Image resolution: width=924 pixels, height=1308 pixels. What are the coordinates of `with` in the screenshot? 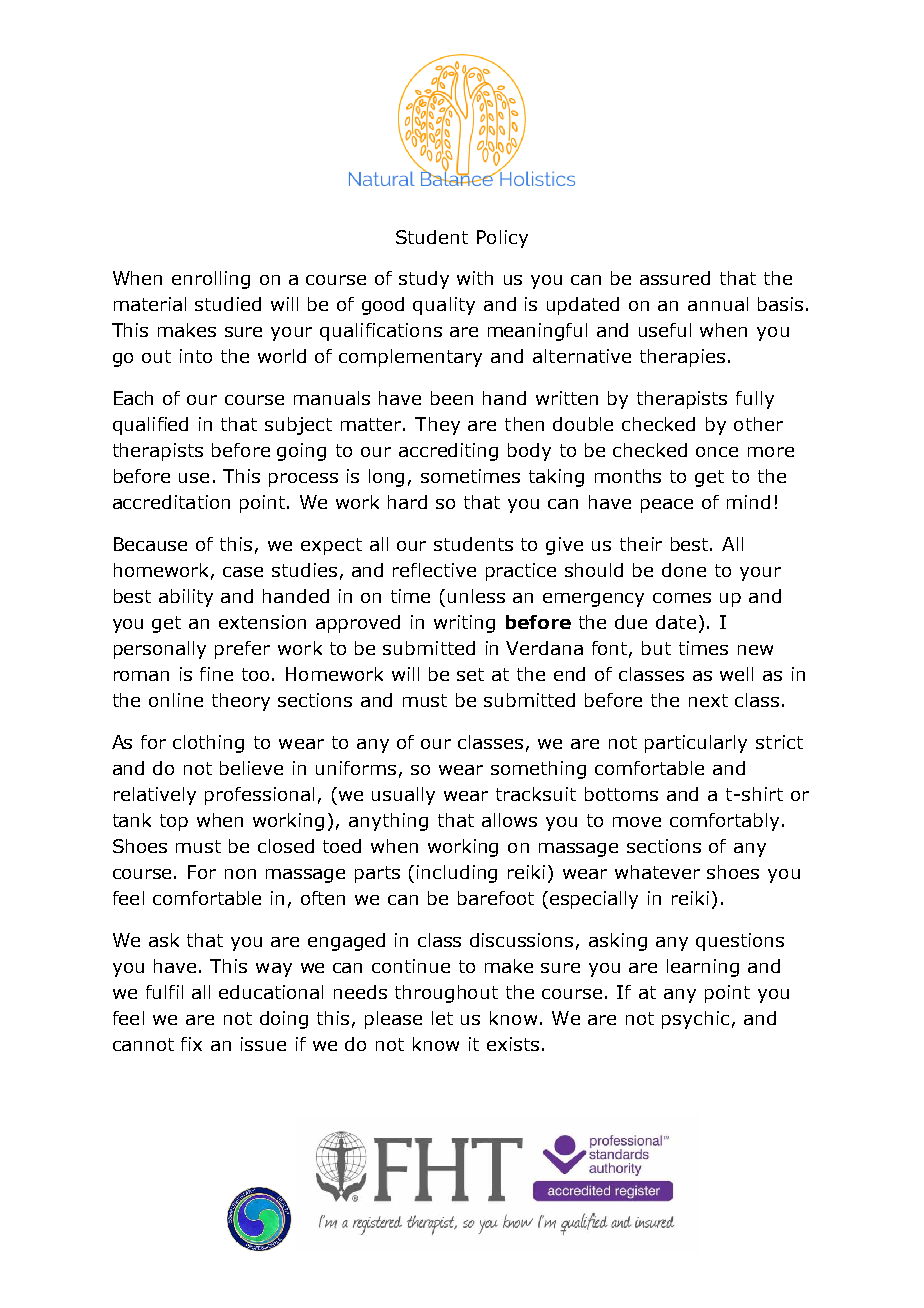 It's located at (475, 278).
